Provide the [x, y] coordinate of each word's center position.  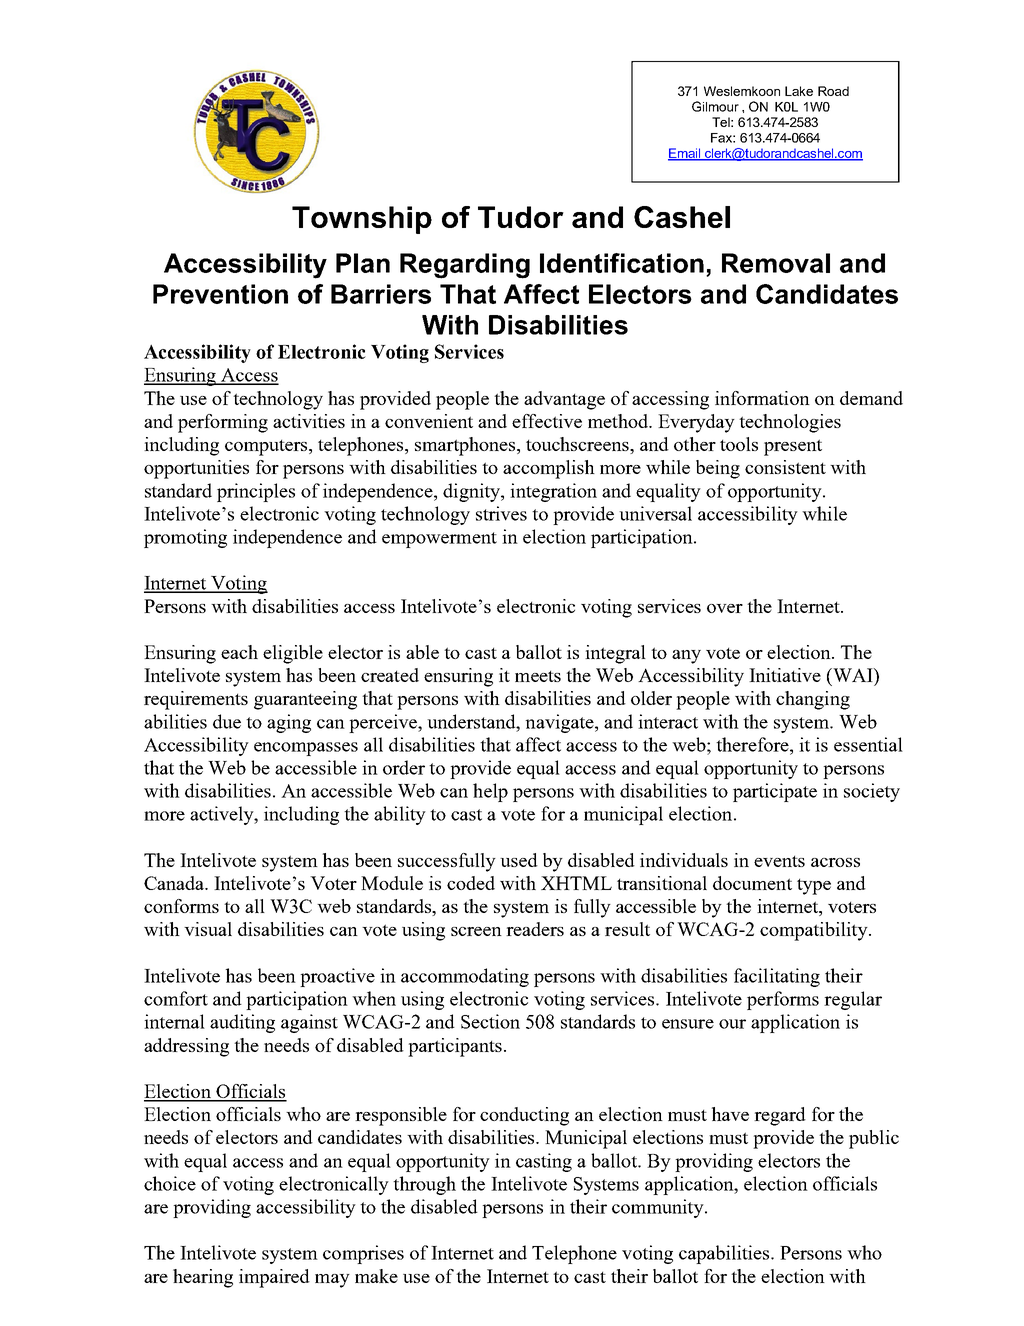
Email [685, 154]
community [659, 1208]
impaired [274, 1278]
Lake [799, 91]
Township [362, 220]
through [424, 1185]
